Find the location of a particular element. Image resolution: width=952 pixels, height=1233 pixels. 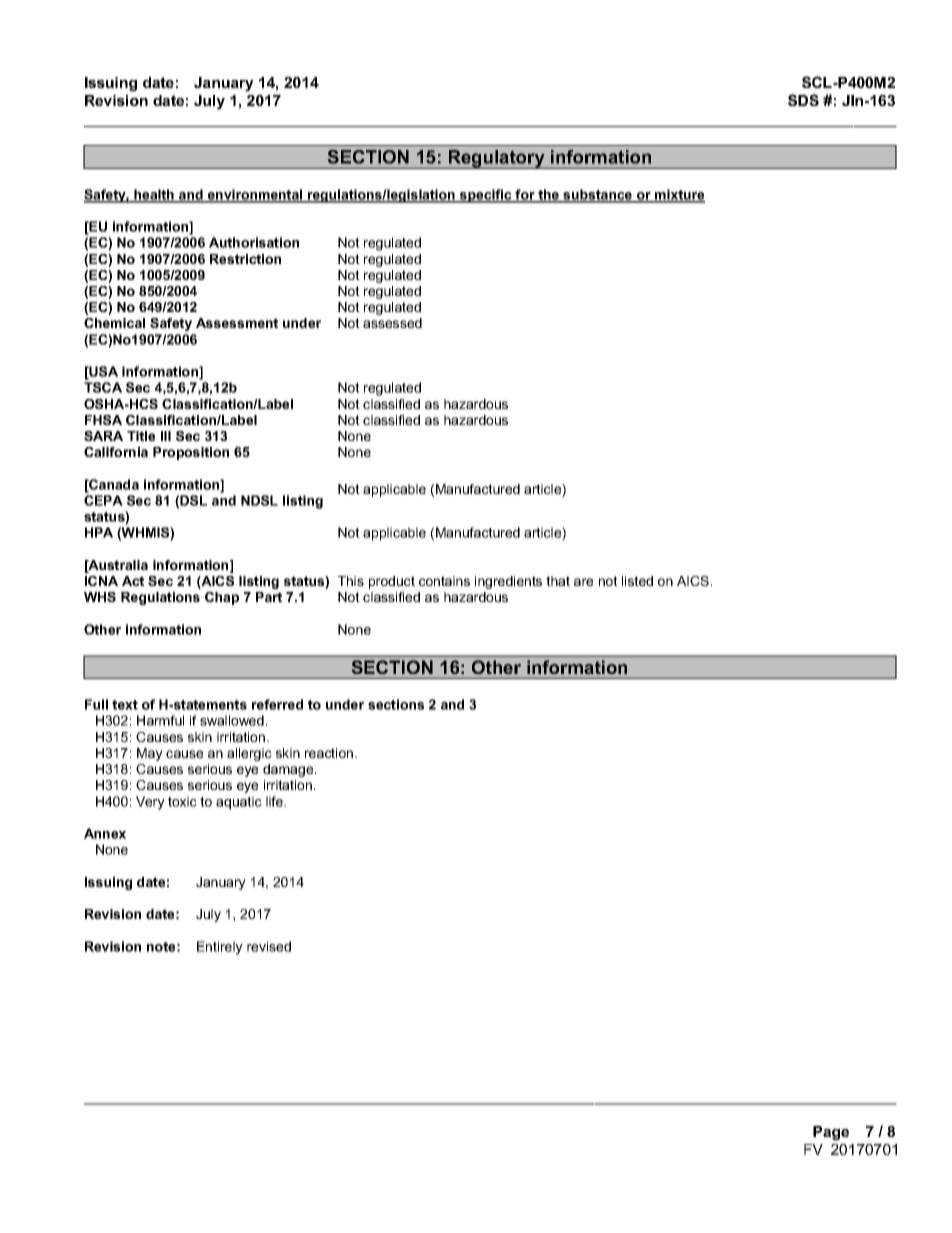

contains is located at coordinates (444, 581).
